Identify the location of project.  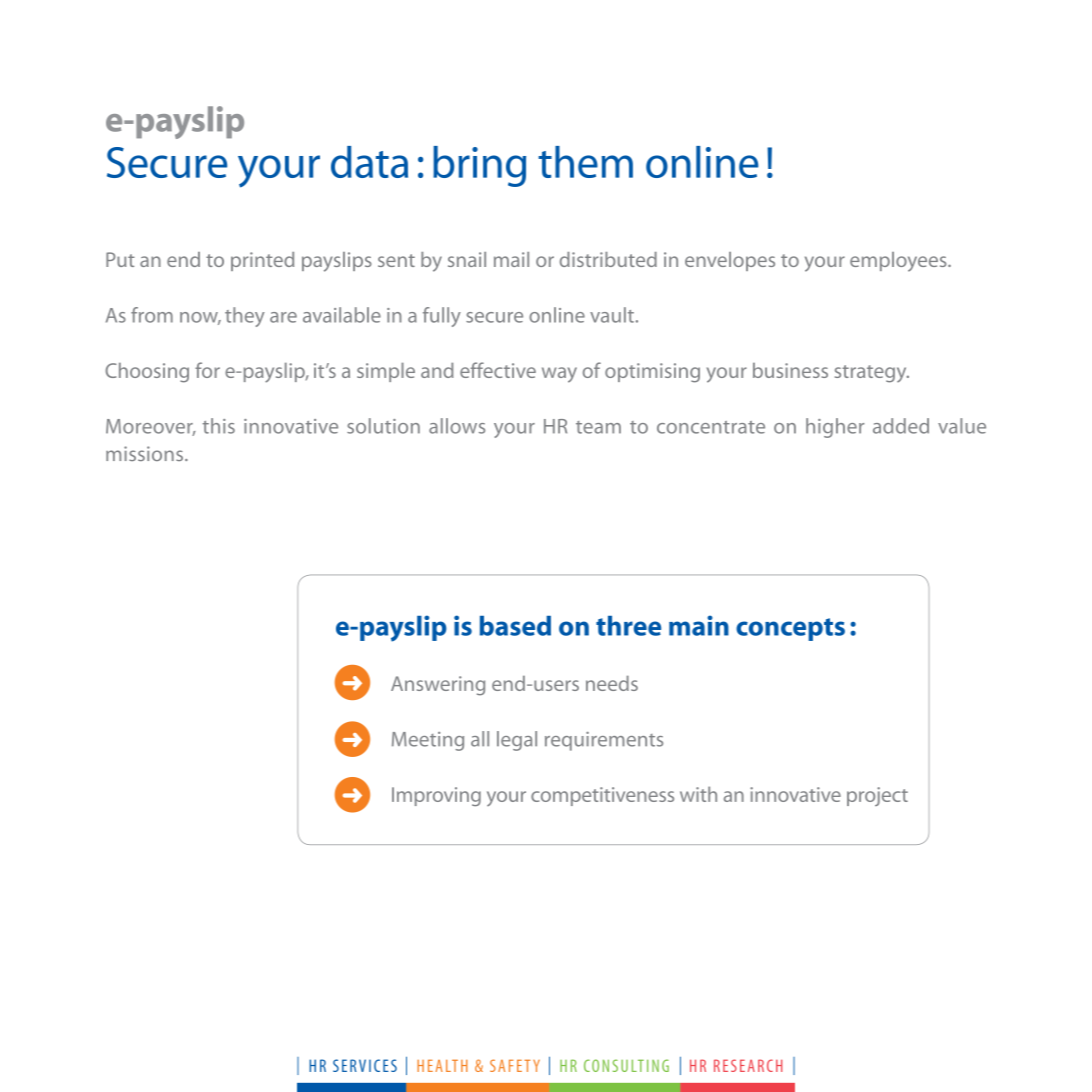
(877, 796).
